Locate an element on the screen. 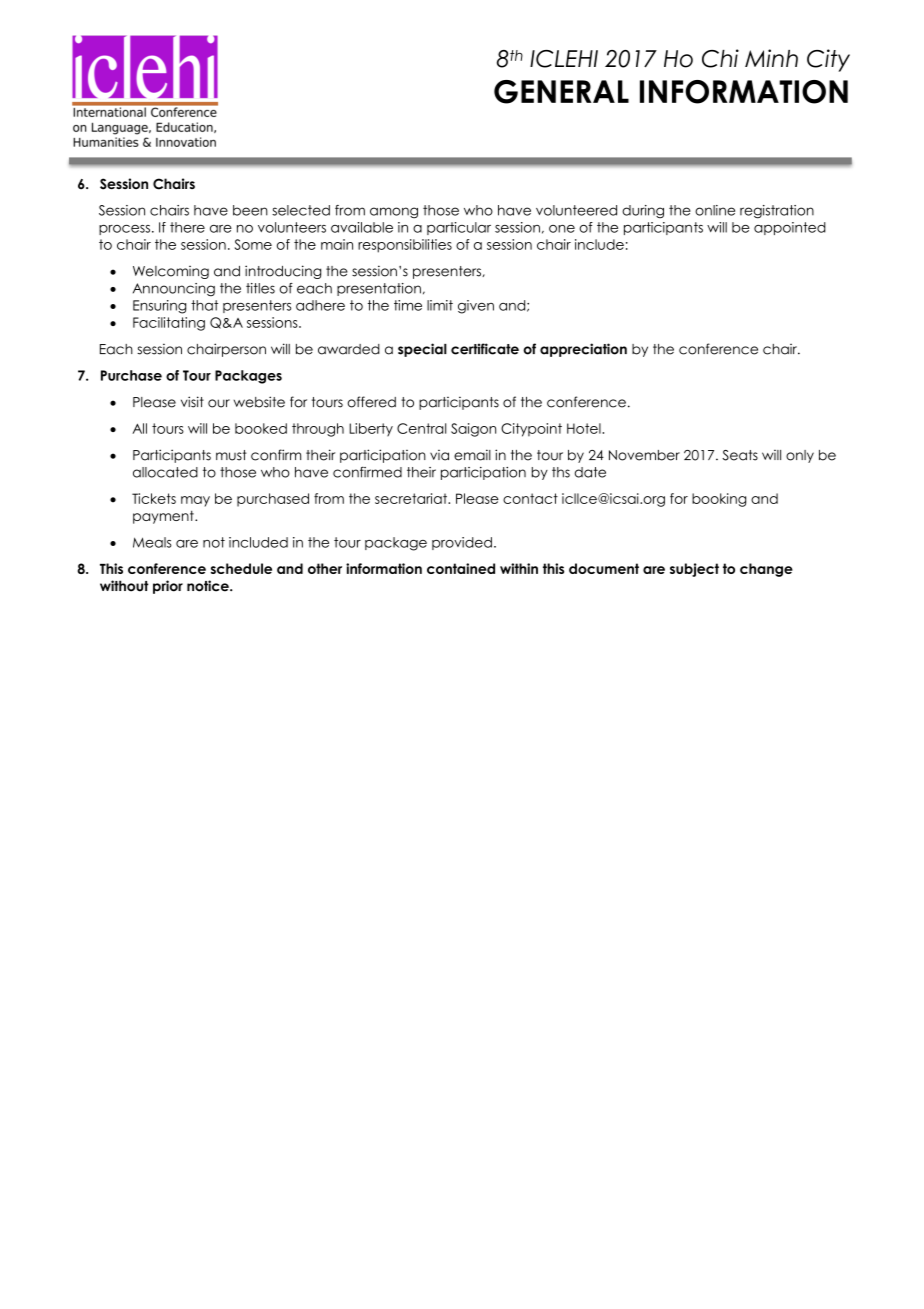 This screenshot has height=1309, width=924. GENERAL is located at coordinates (561, 92).
